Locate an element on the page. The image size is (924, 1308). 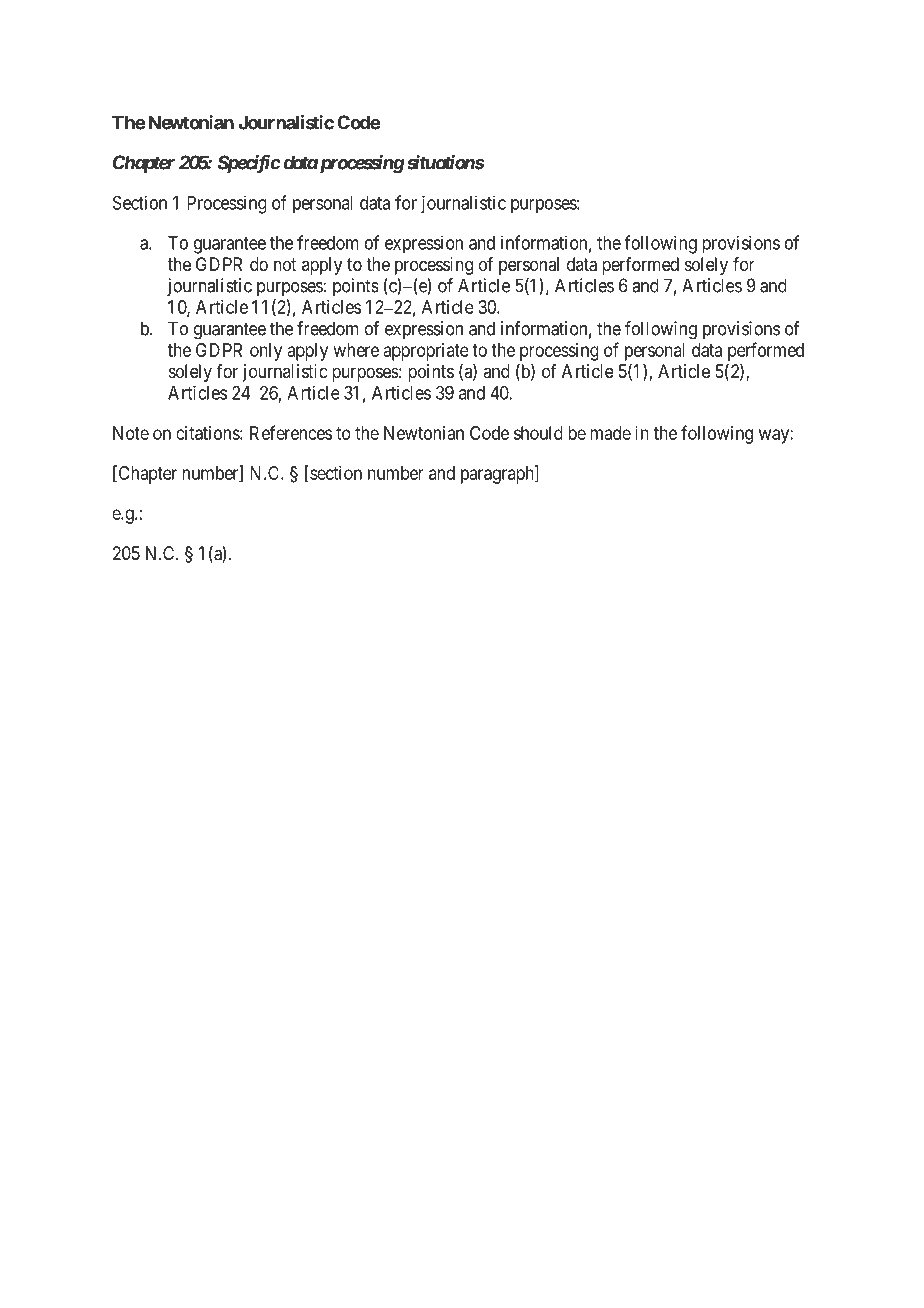
should is located at coordinates (538, 433).
